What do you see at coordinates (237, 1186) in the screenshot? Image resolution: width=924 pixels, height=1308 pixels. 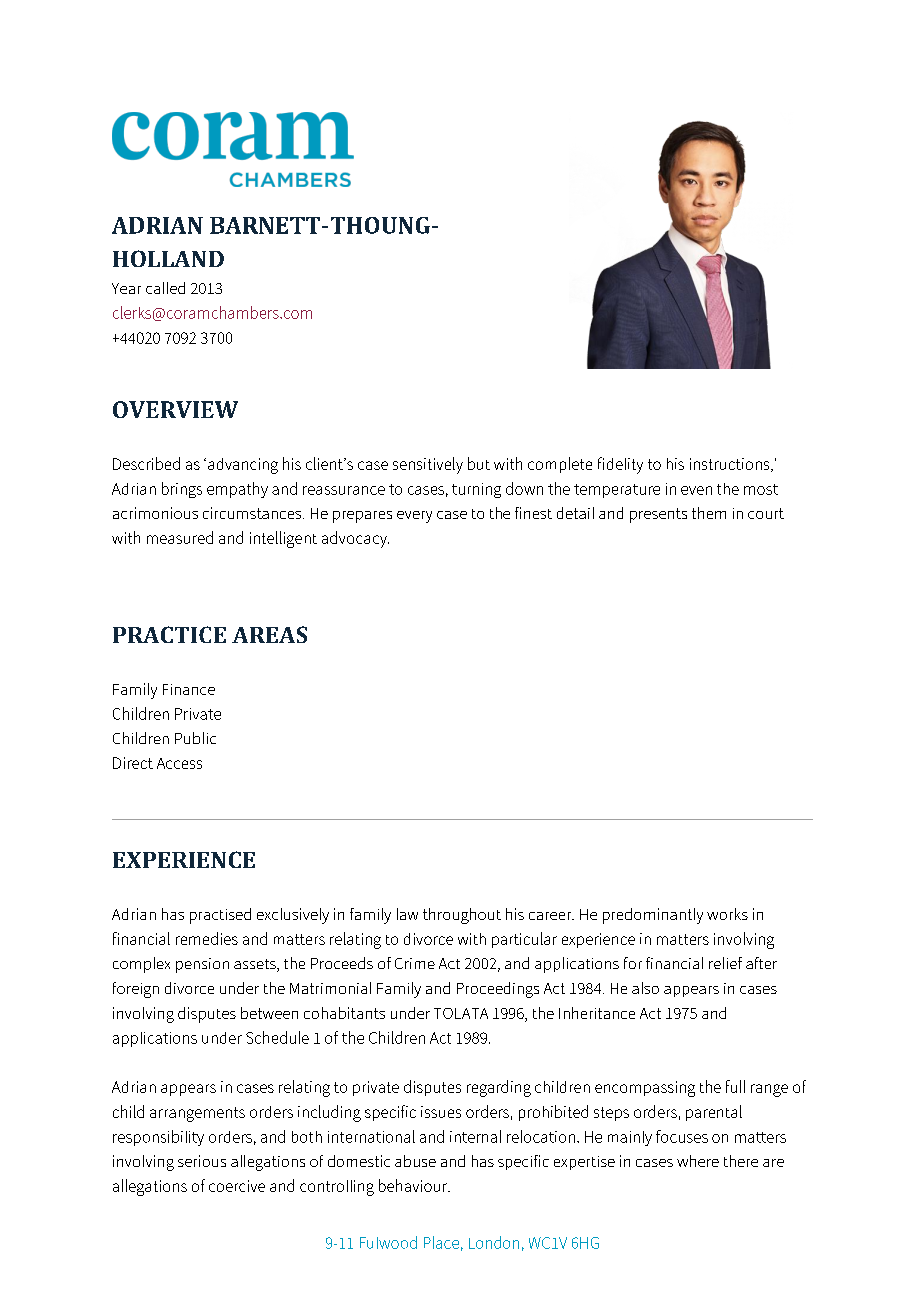 I see `coercive` at bounding box center [237, 1186].
